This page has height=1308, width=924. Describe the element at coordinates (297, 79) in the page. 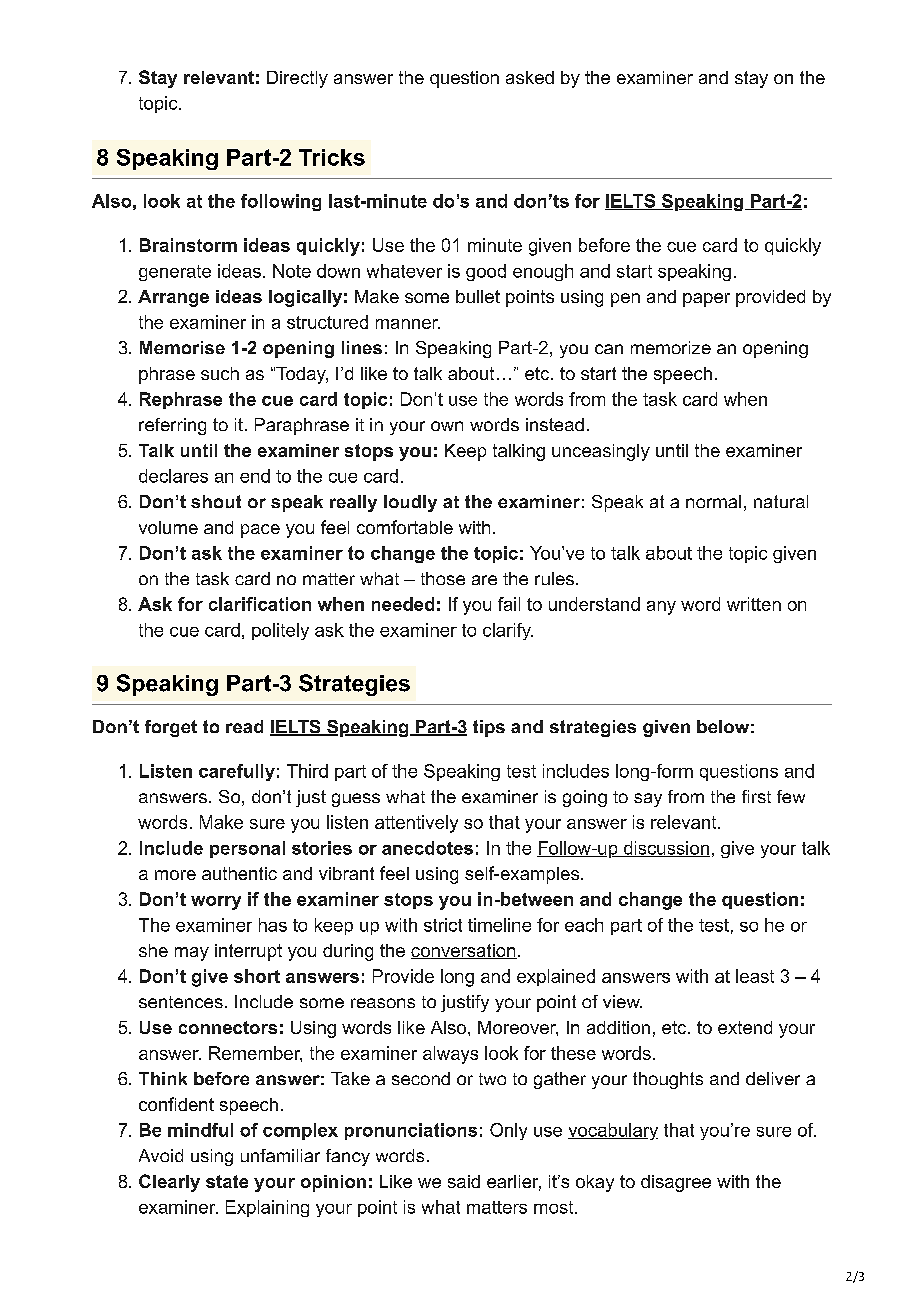

I see `Directly` at that location.
